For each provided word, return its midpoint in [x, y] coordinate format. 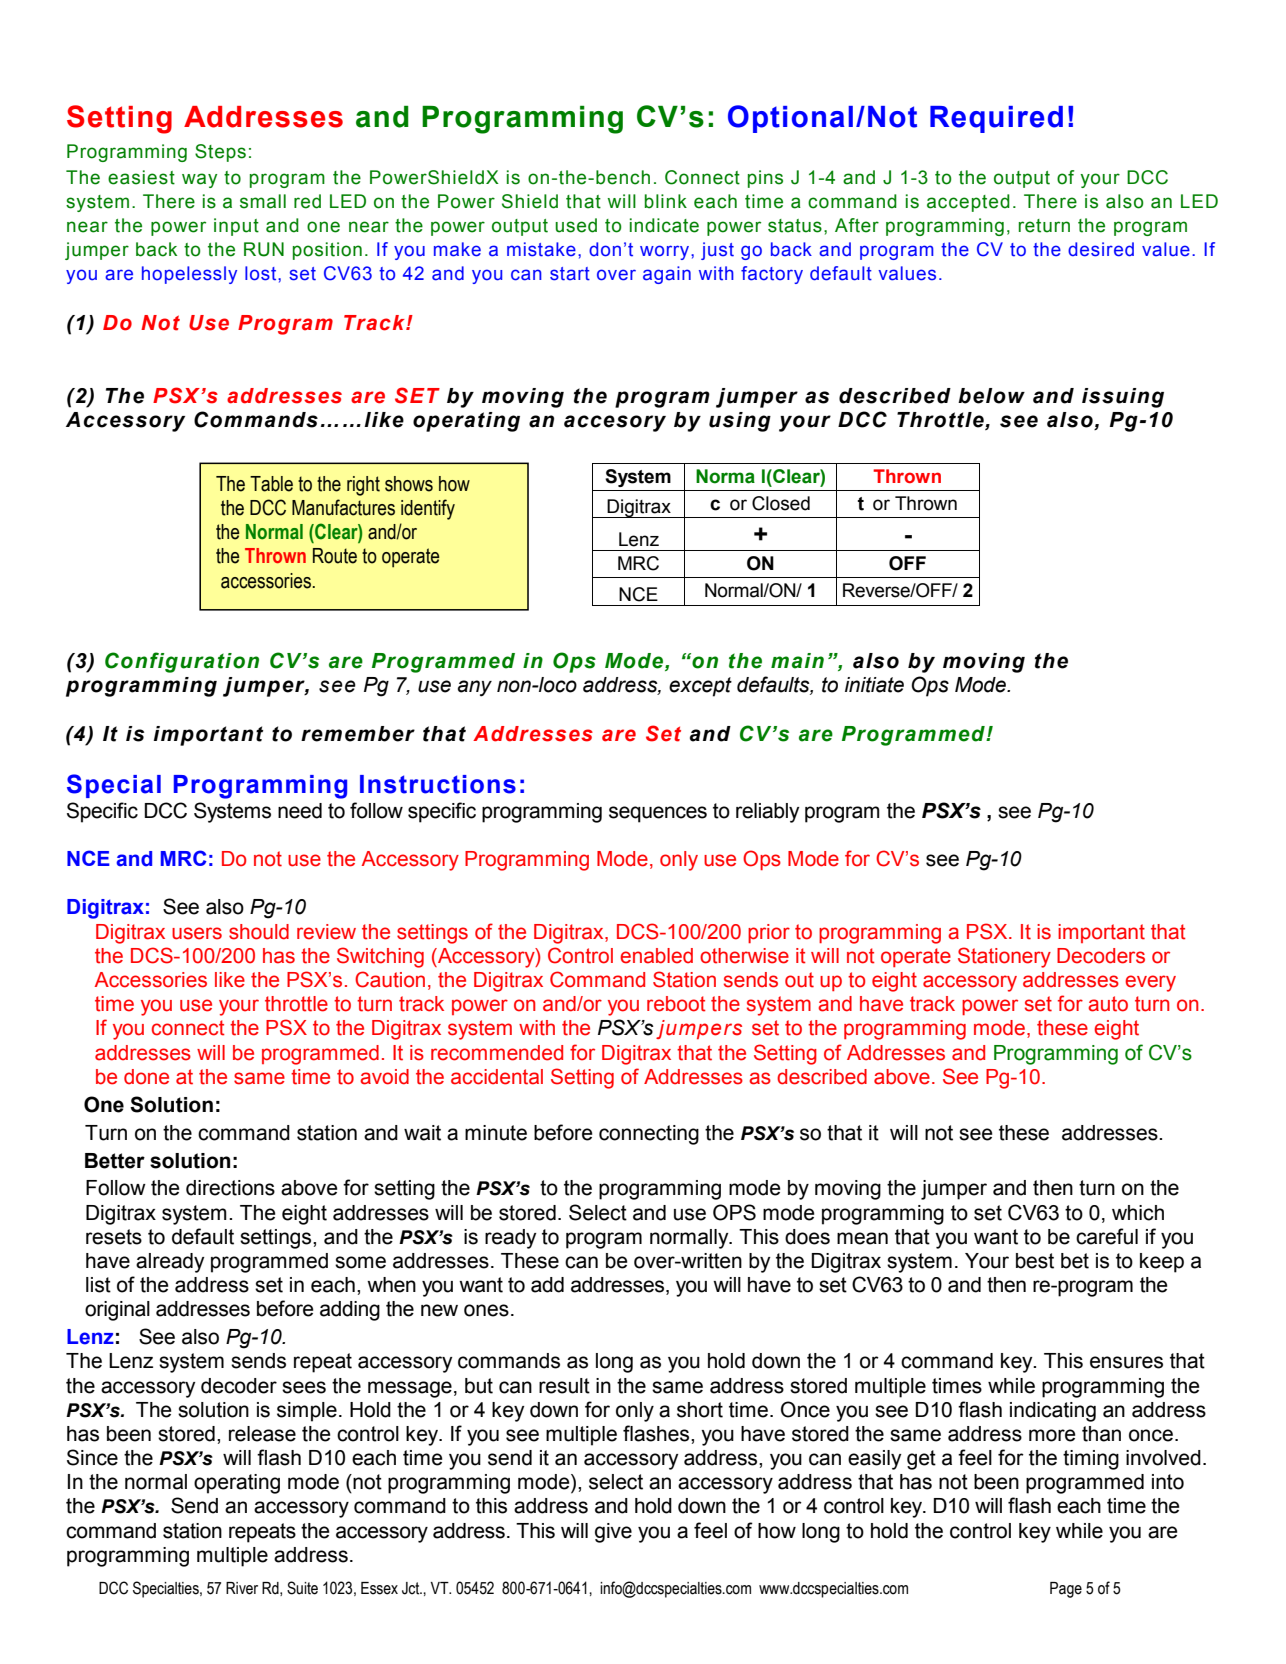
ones [486, 1310]
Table [271, 484]
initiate [874, 685]
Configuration [182, 662]
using [740, 422]
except [700, 687]
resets [114, 1237]
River [242, 1588]
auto [1108, 1004]
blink [666, 201]
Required [996, 119]
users [197, 933]
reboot [676, 1004]
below [991, 396]
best [1035, 1261]
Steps [220, 153]
